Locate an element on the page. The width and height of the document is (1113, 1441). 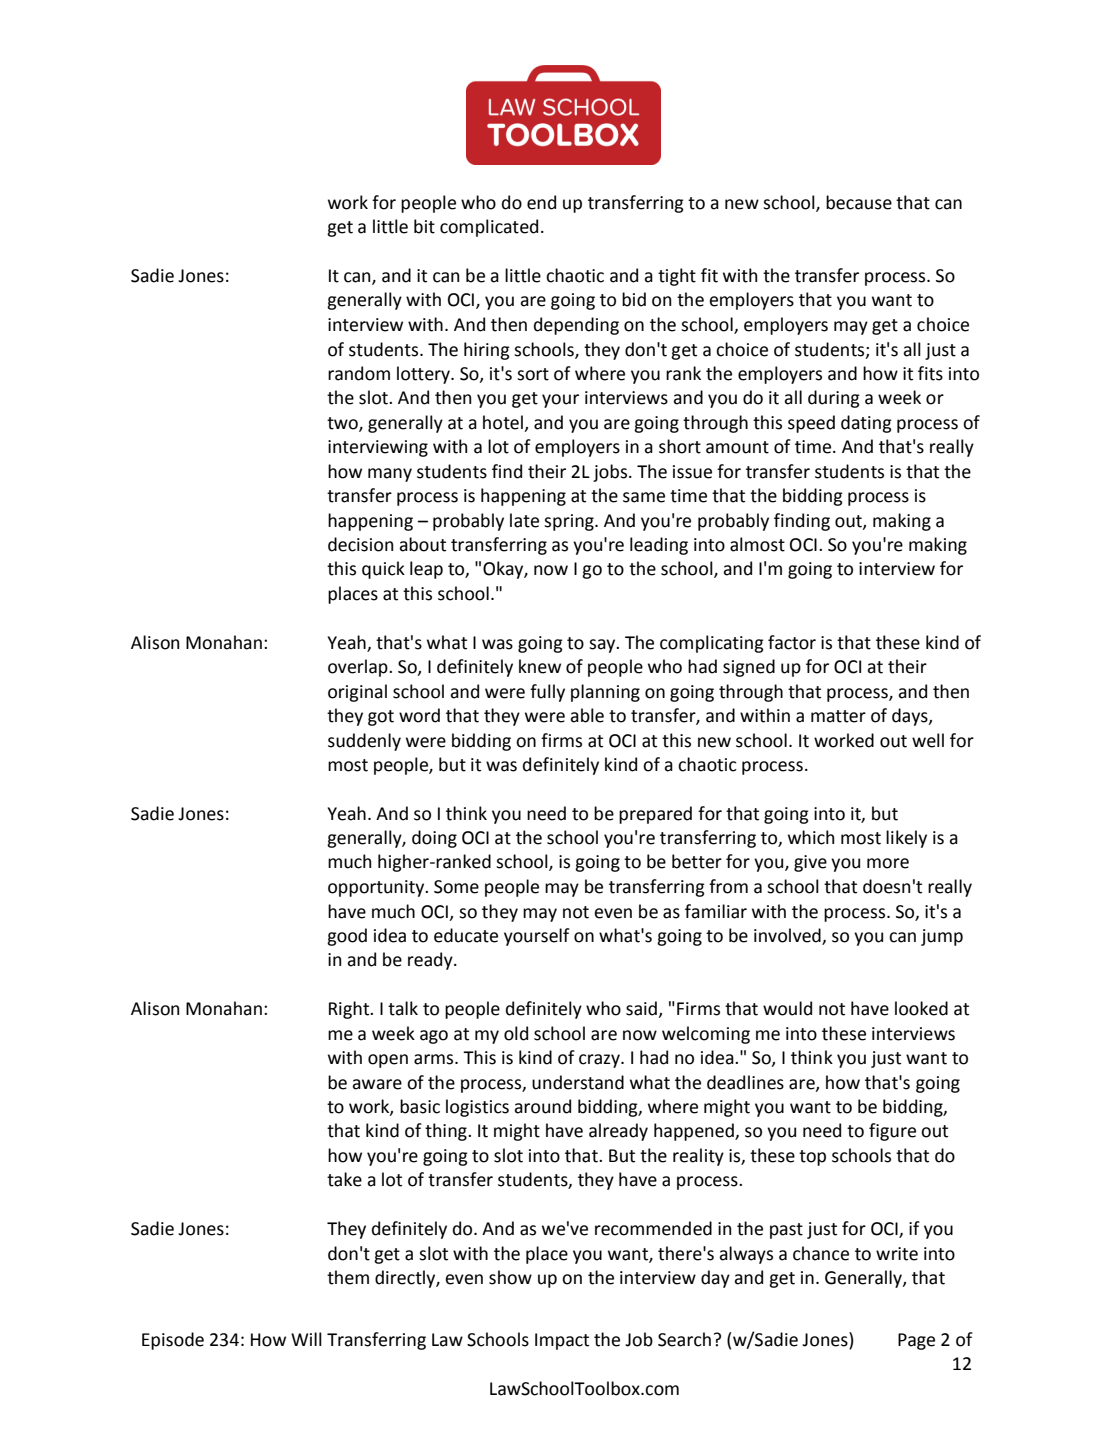
old is located at coordinates (516, 1033).
